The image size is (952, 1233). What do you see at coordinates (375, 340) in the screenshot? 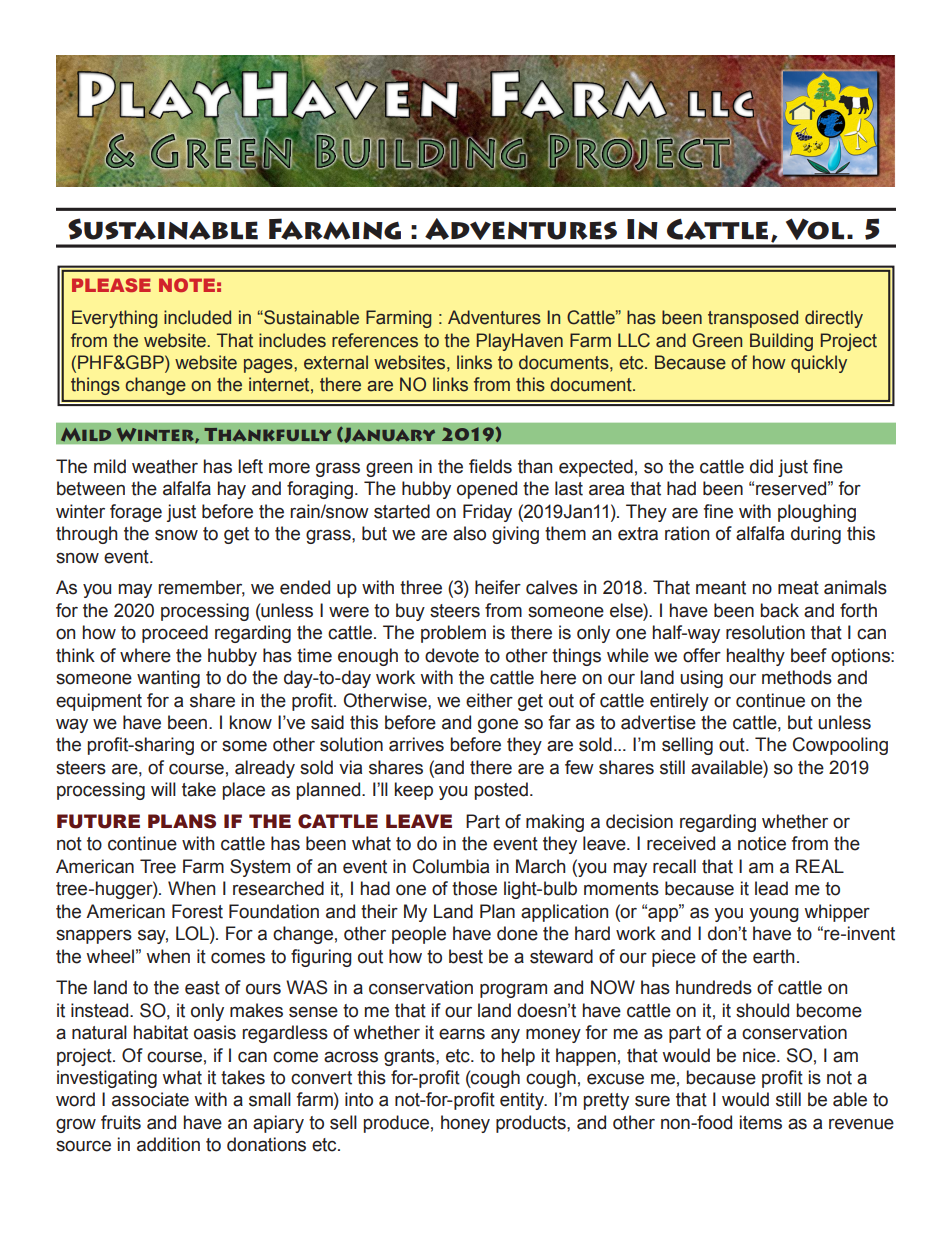
I see `references` at bounding box center [375, 340].
